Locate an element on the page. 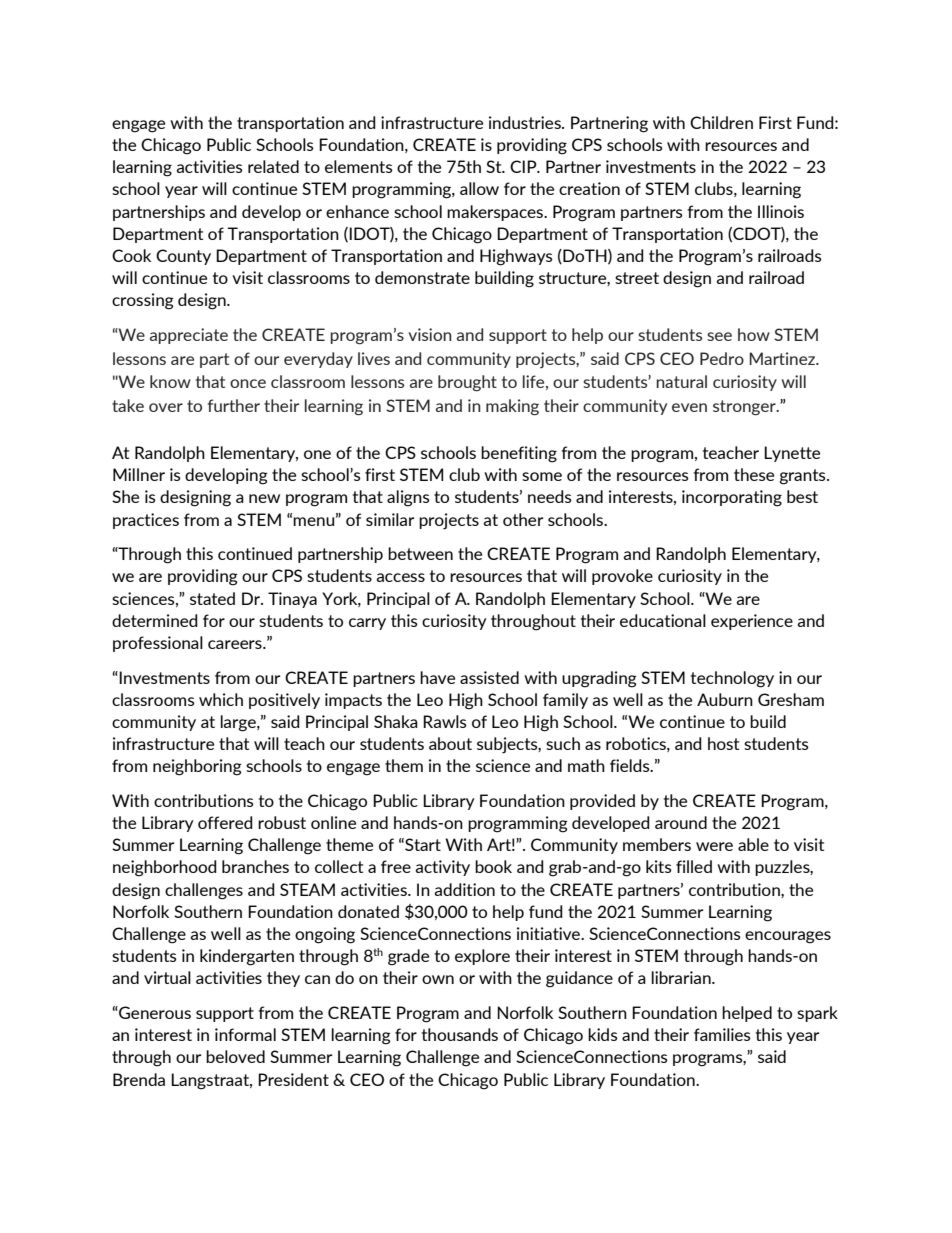 The width and height of the image is (952, 1233). offered is located at coordinates (225, 822).
